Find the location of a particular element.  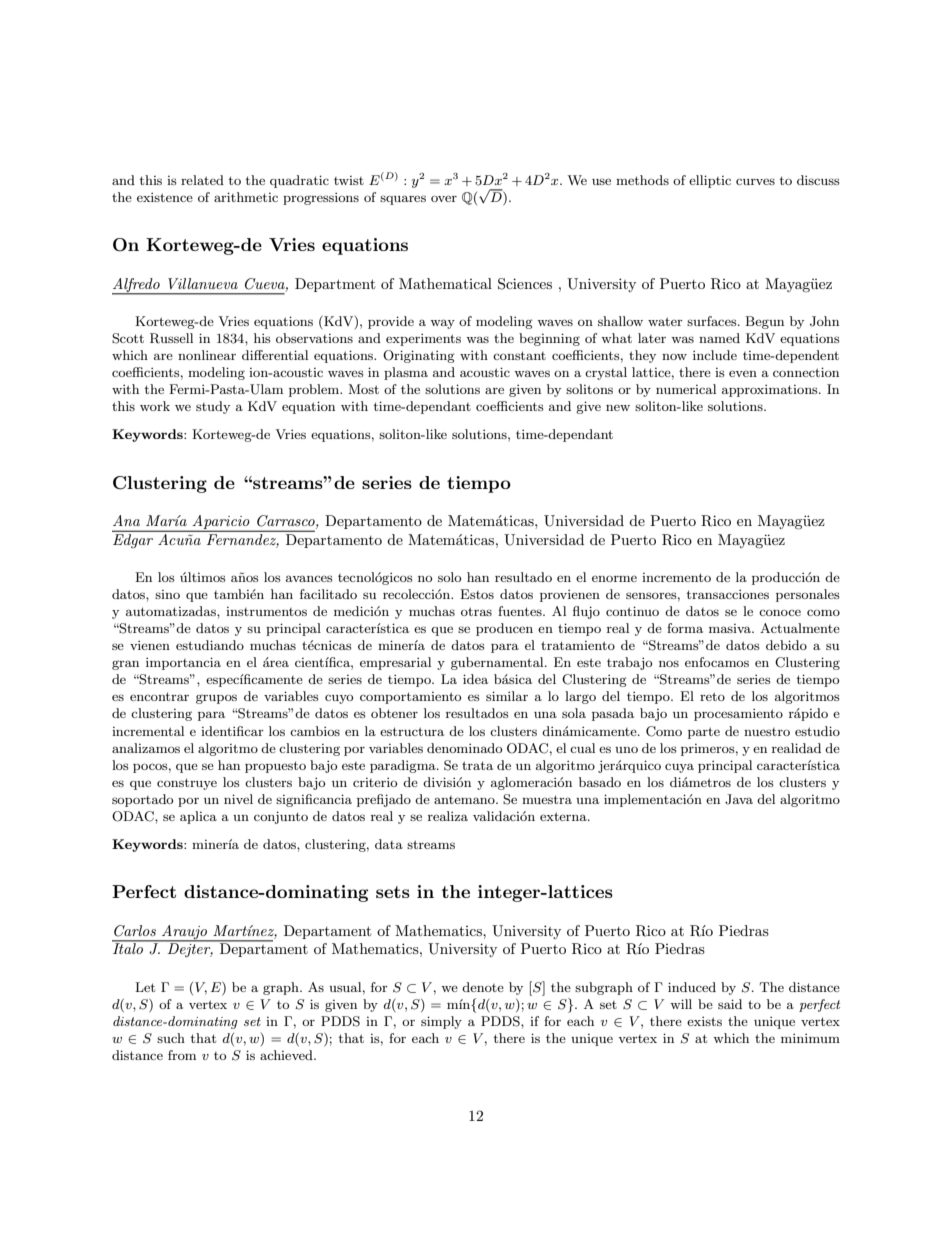

arithmetic is located at coordinates (246, 197).
